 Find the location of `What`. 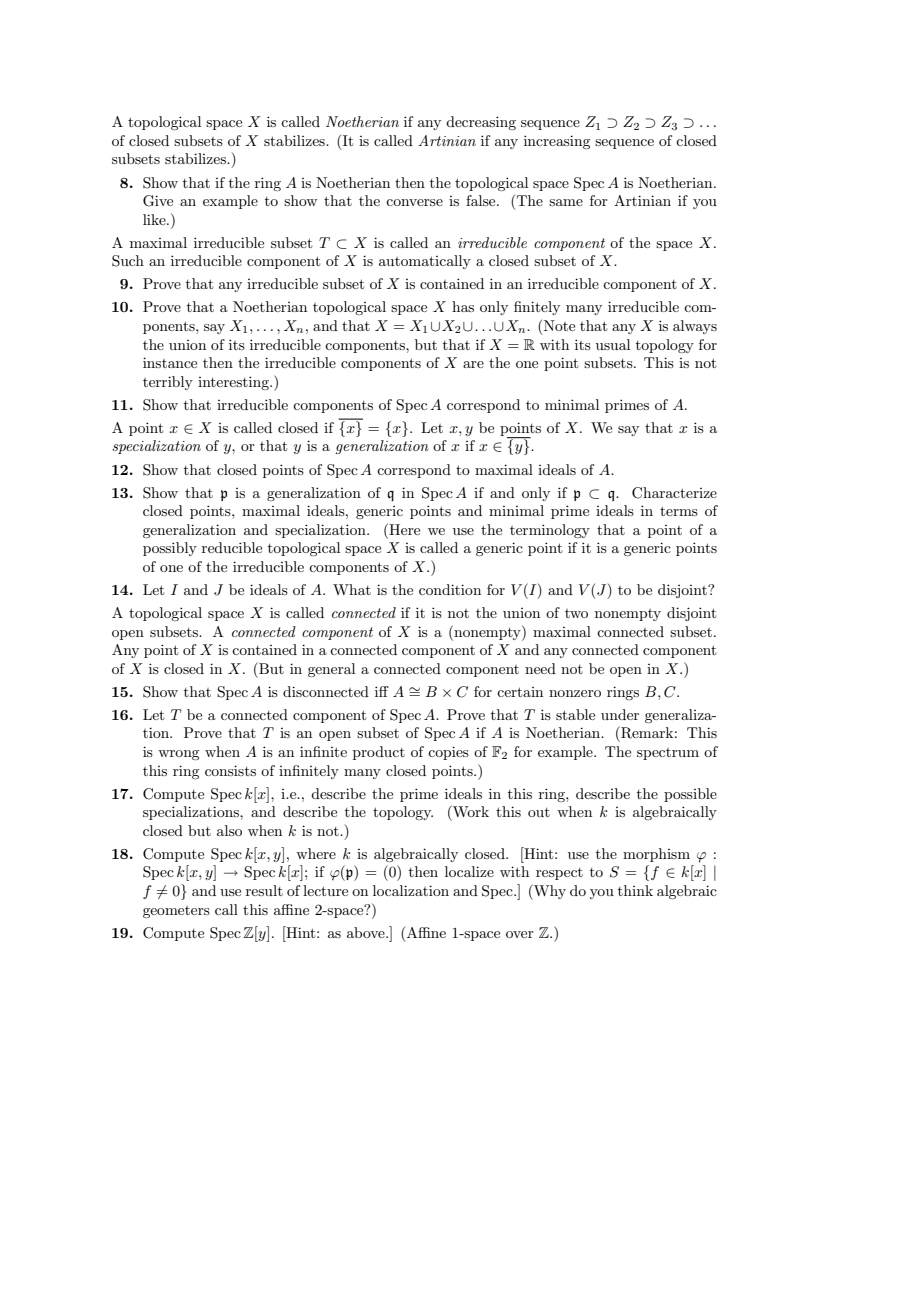

What is located at coordinates (352, 589).
